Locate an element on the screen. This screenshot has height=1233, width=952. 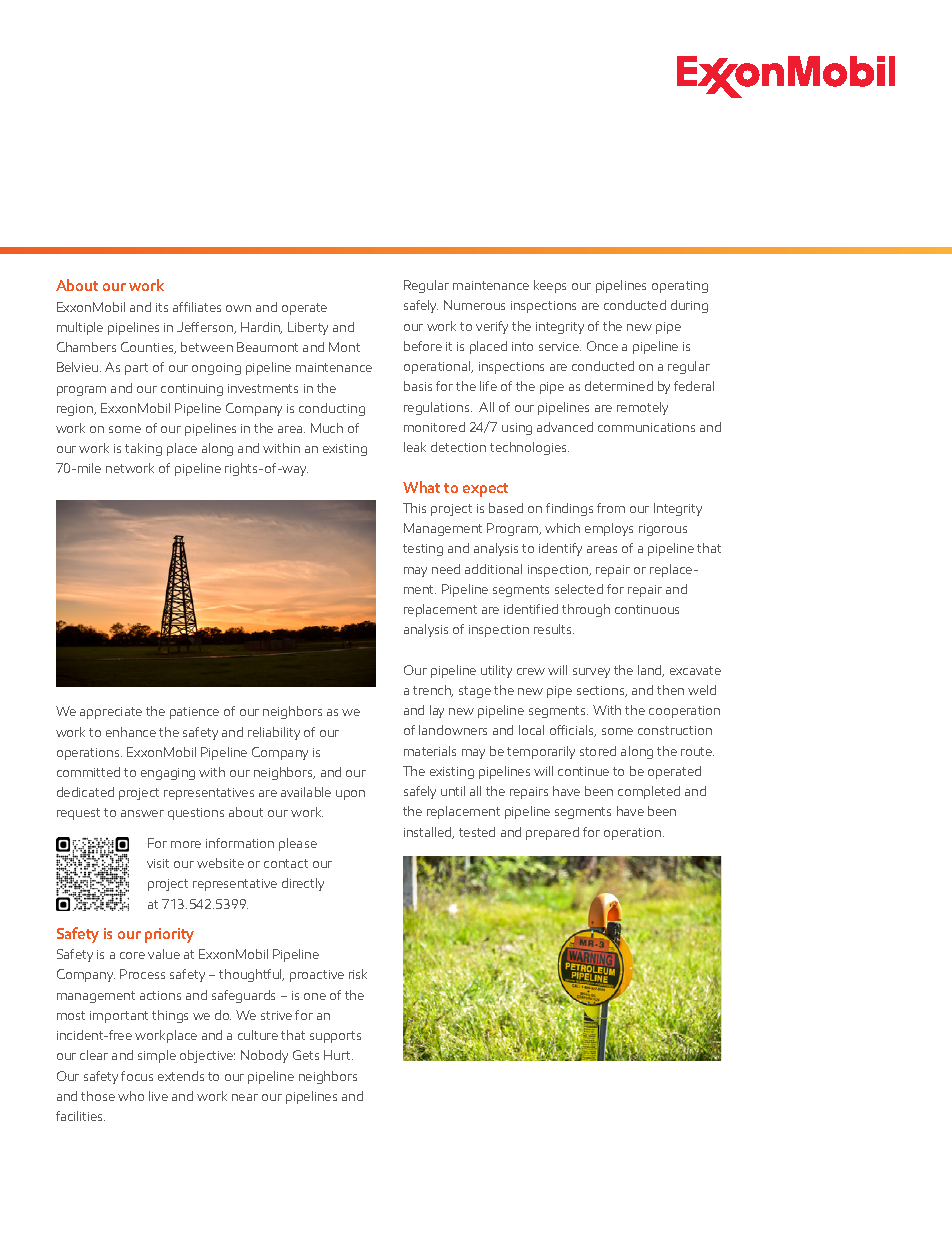
testing is located at coordinates (423, 550).
